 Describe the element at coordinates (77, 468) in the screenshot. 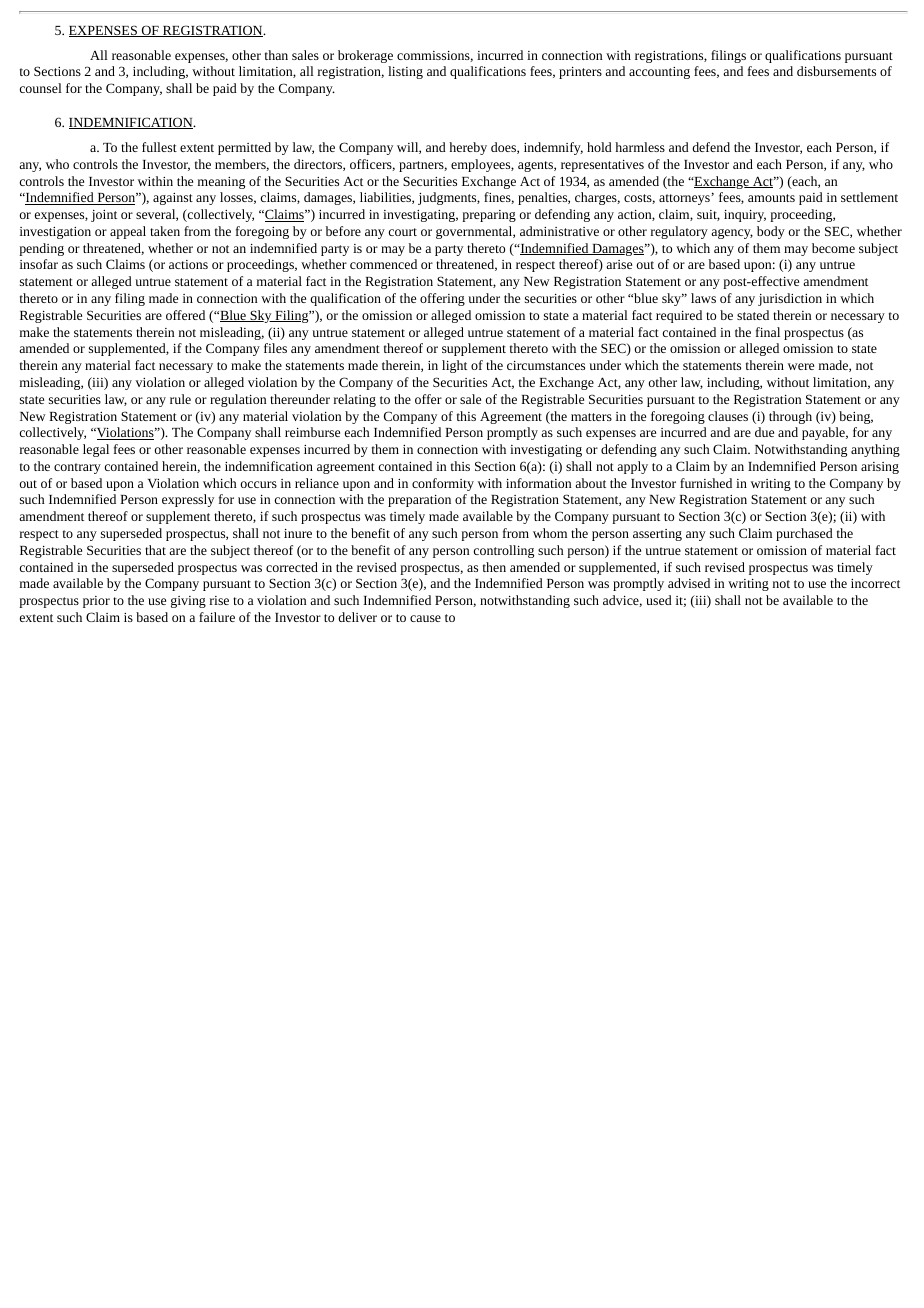

I see `contrary` at that location.
